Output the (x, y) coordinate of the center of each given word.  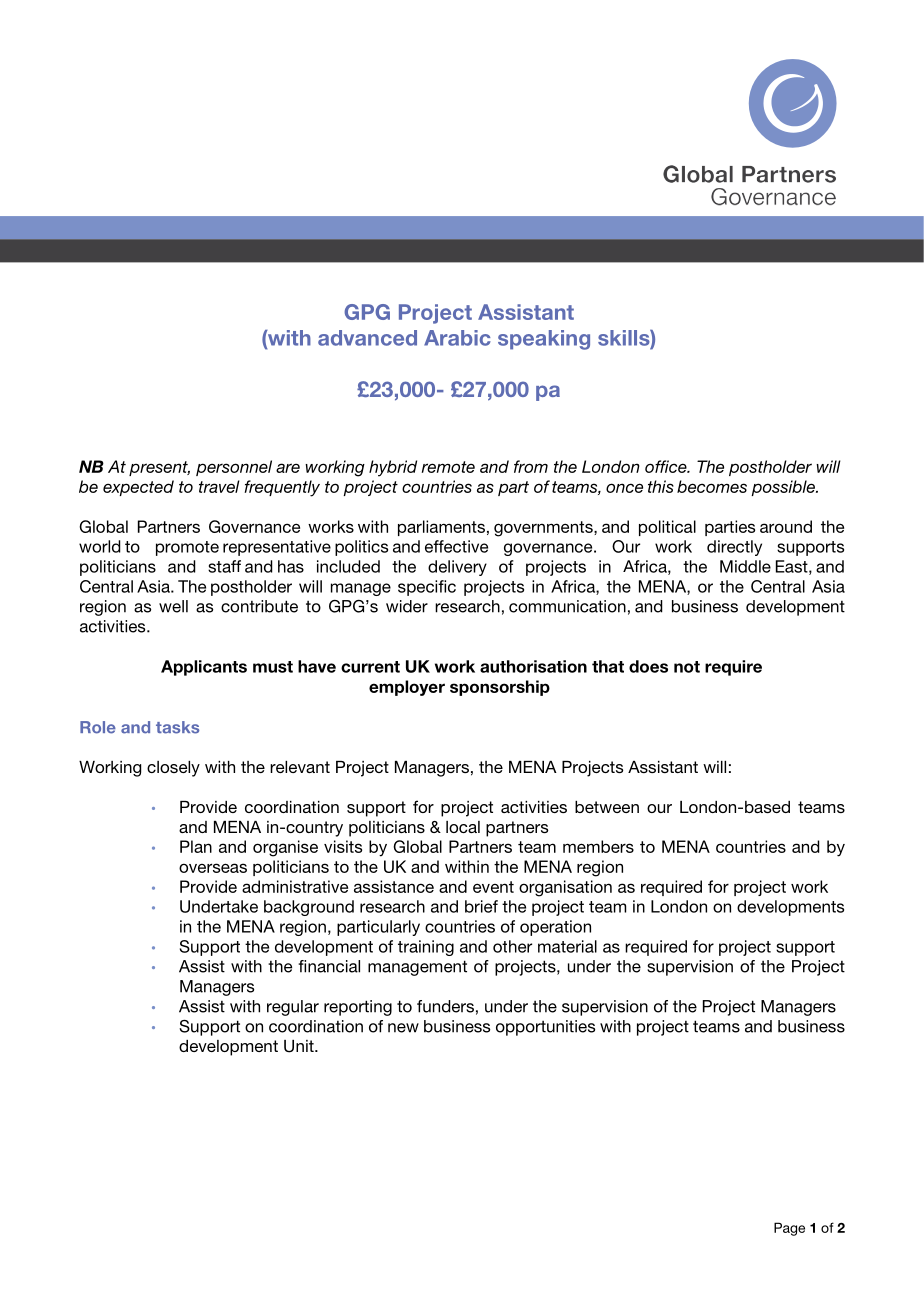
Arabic (457, 338)
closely (173, 769)
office (667, 466)
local (463, 827)
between (607, 807)
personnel (234, 468)
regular (293, 1008)
